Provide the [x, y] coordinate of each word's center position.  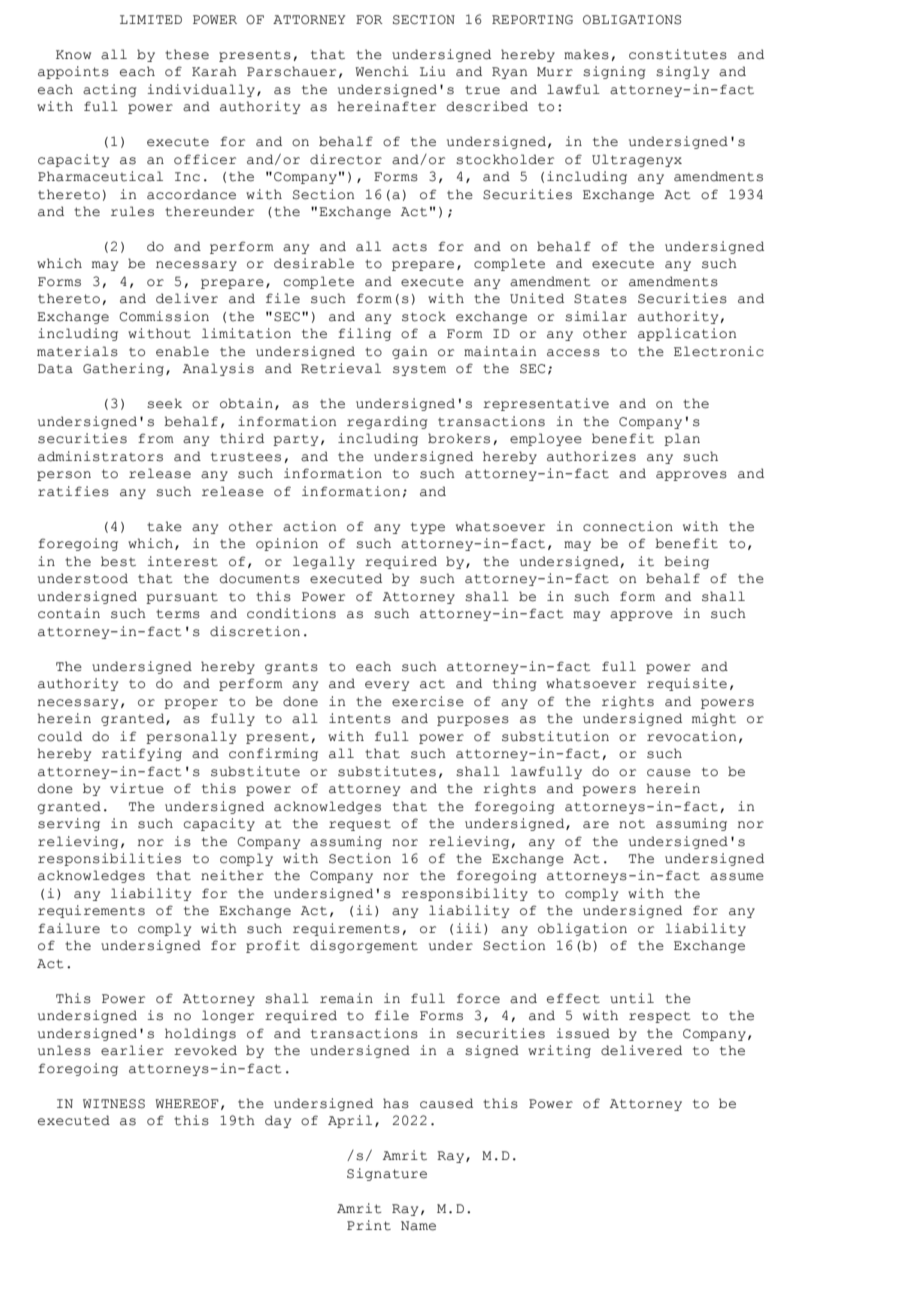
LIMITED [151, 19]
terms [178, 614]
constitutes [678, 54]
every [387, 686]
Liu [432, 71]
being [686, 562]
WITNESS [114, 1104]
